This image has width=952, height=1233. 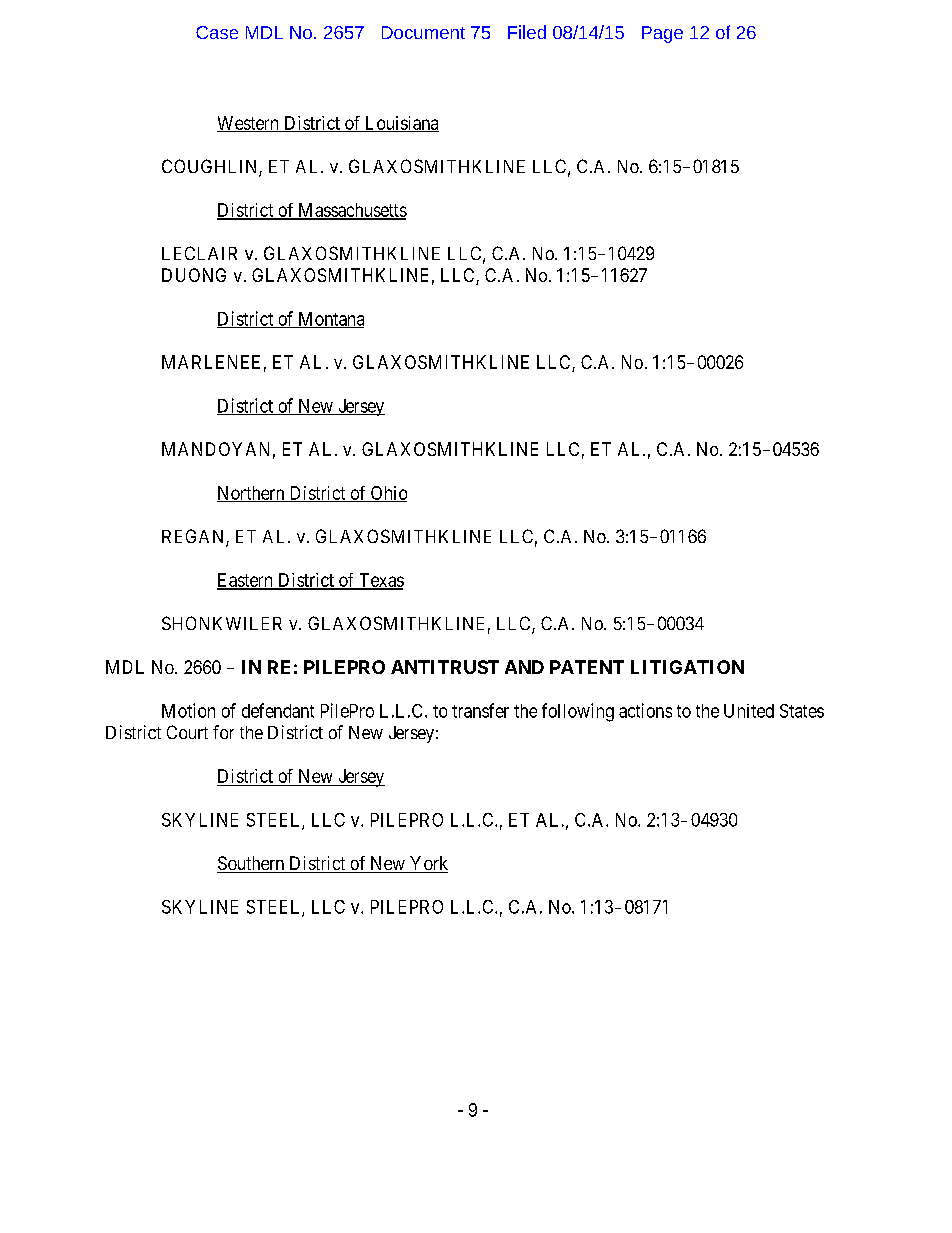 I want to click on Filed, so click(x=527, y=32).
